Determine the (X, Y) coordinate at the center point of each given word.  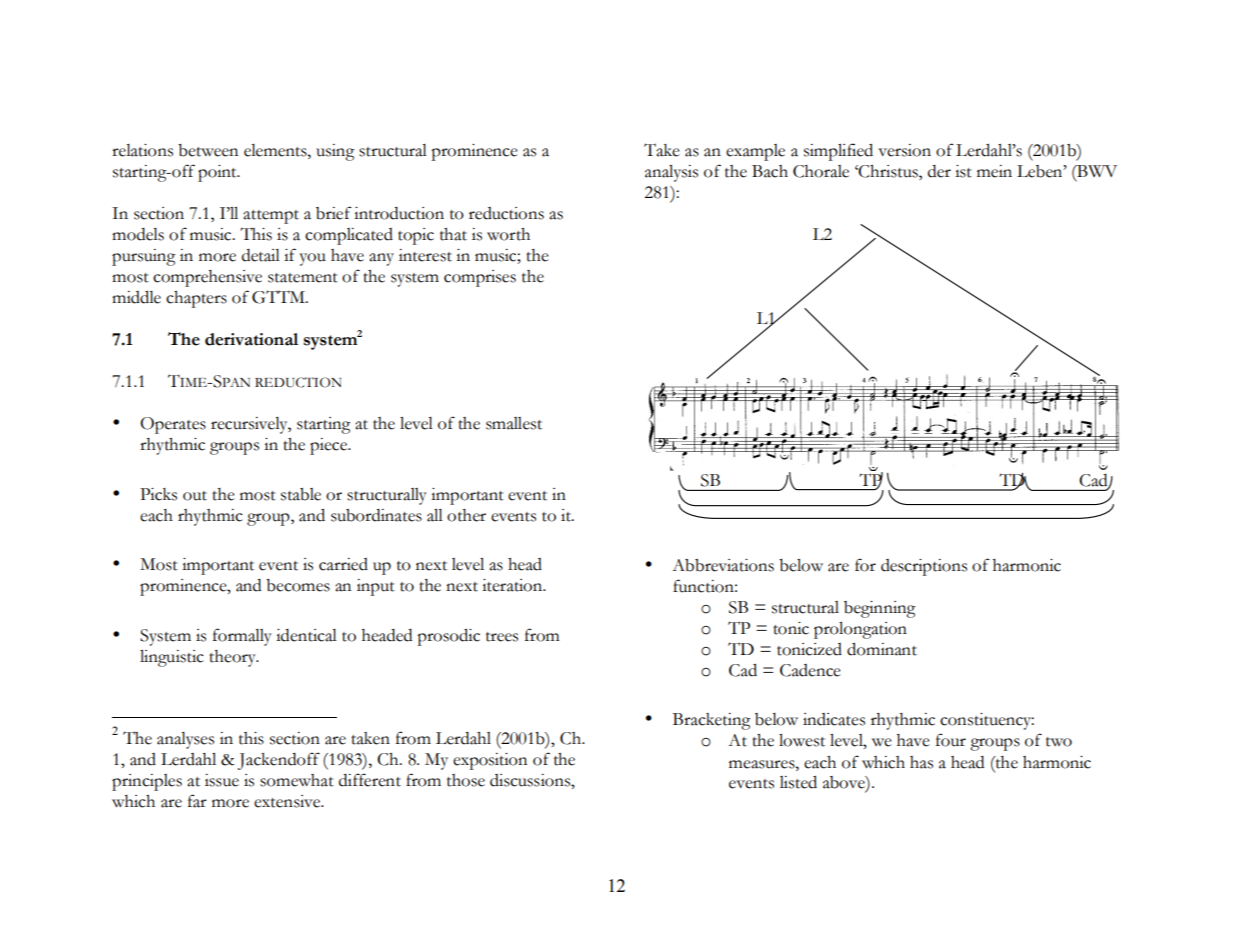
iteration (513, 585)
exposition (490, 761)
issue (222, 780)
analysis (671, 173)
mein (994, 171)
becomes (298, 585)
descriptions (924, 567)
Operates (173, 425)
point (218, 173)
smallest (514, 423)
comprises (480, 278)
